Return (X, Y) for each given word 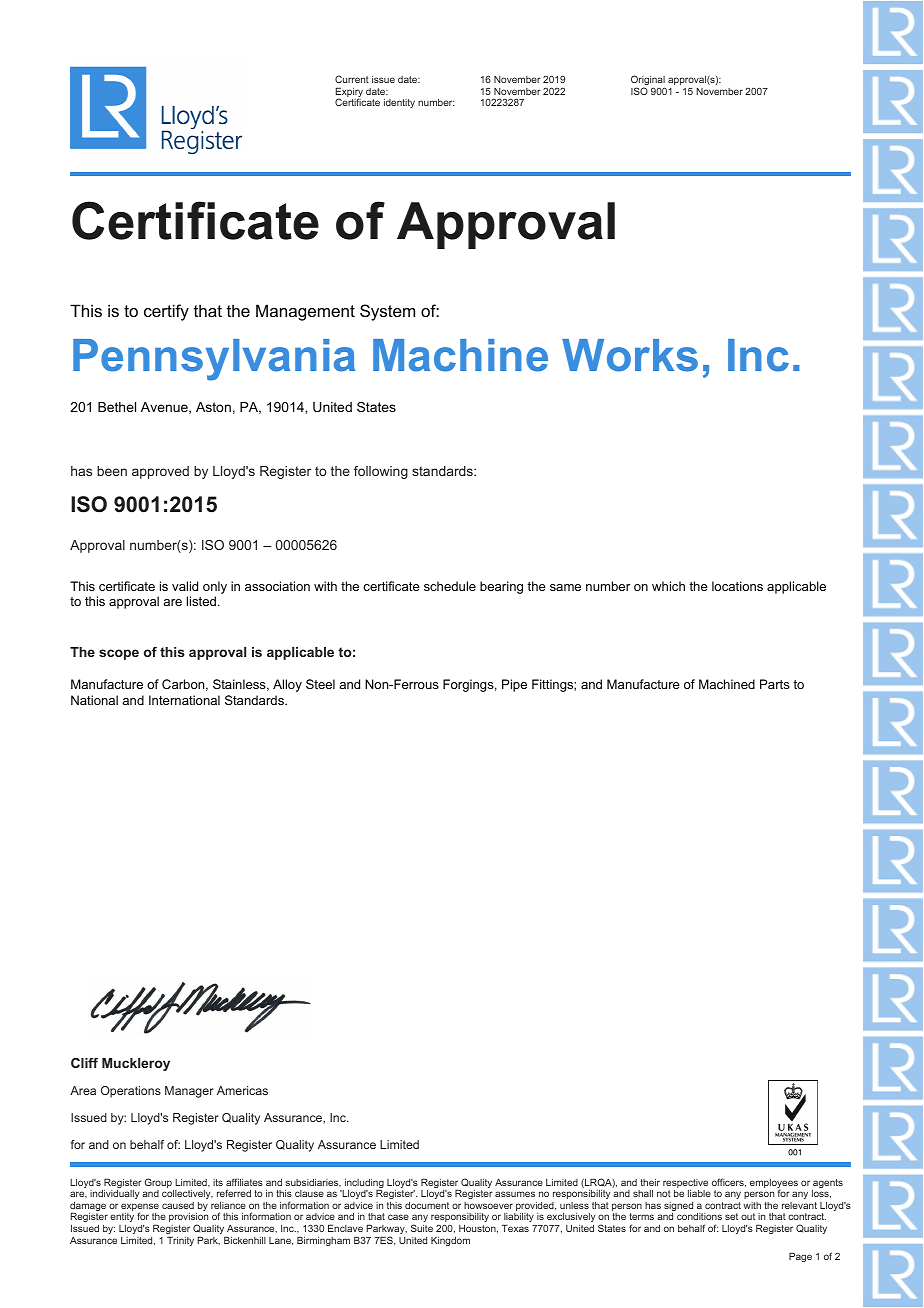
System (387, 312)
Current (352, 79)
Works (630, 355)
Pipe (514, 685)
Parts (775, 684)
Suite (422, 1228)
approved (160, 472)
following (381, 472)
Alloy (287, 685)
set (731, 1216)
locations (737, 586)
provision (188, 1219)
